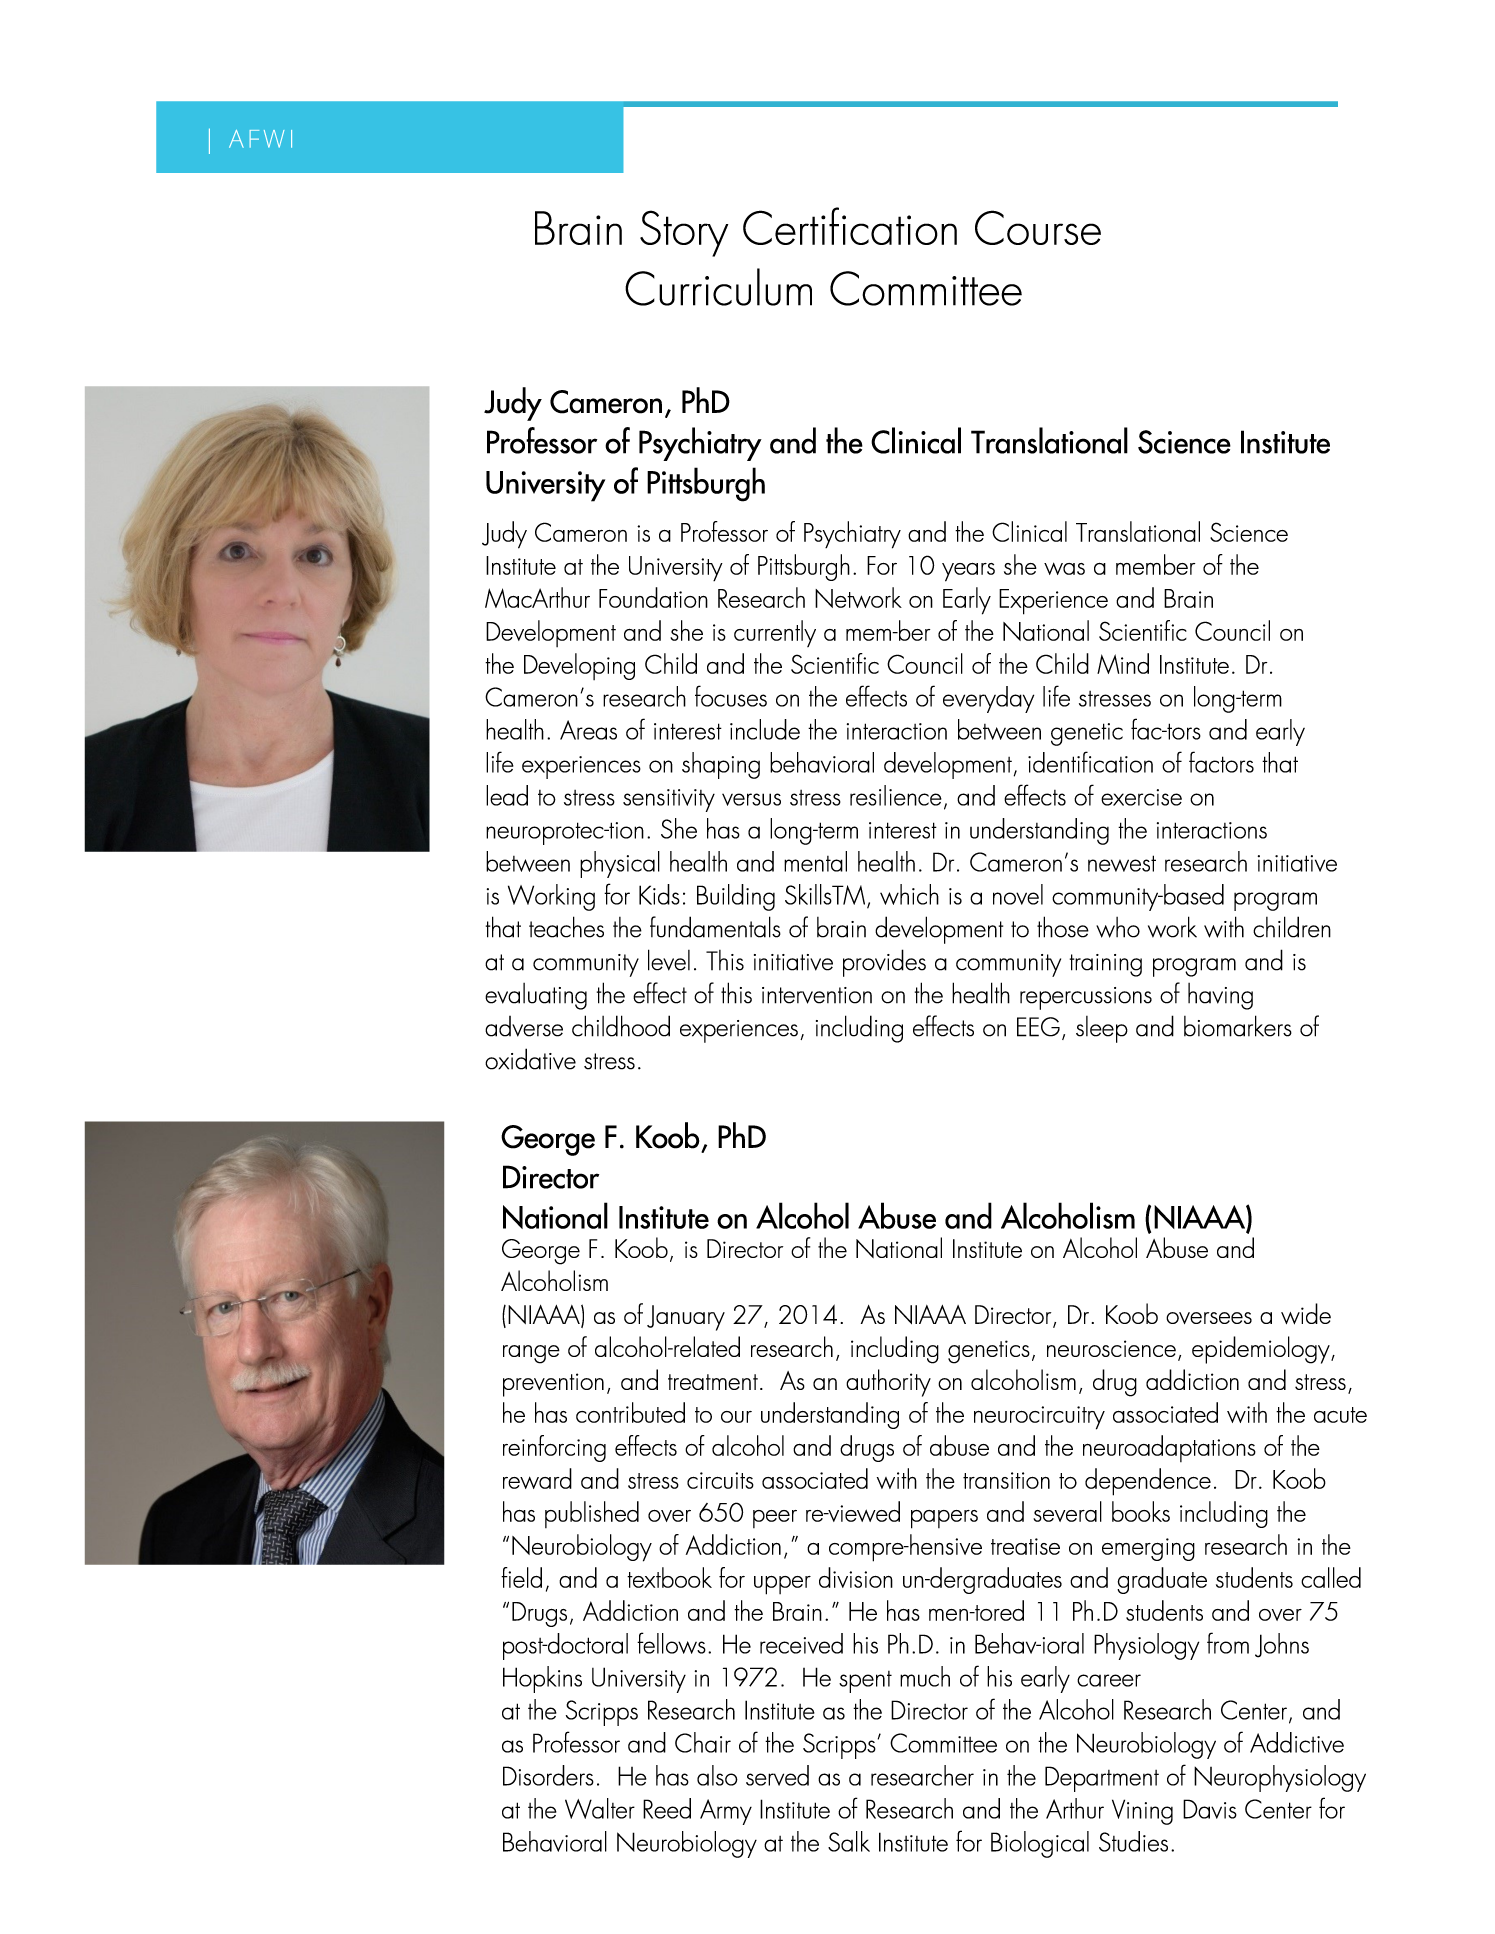 The width and height of the page is (1495, 1934). I want to click on Areas, so click(588, 730).
